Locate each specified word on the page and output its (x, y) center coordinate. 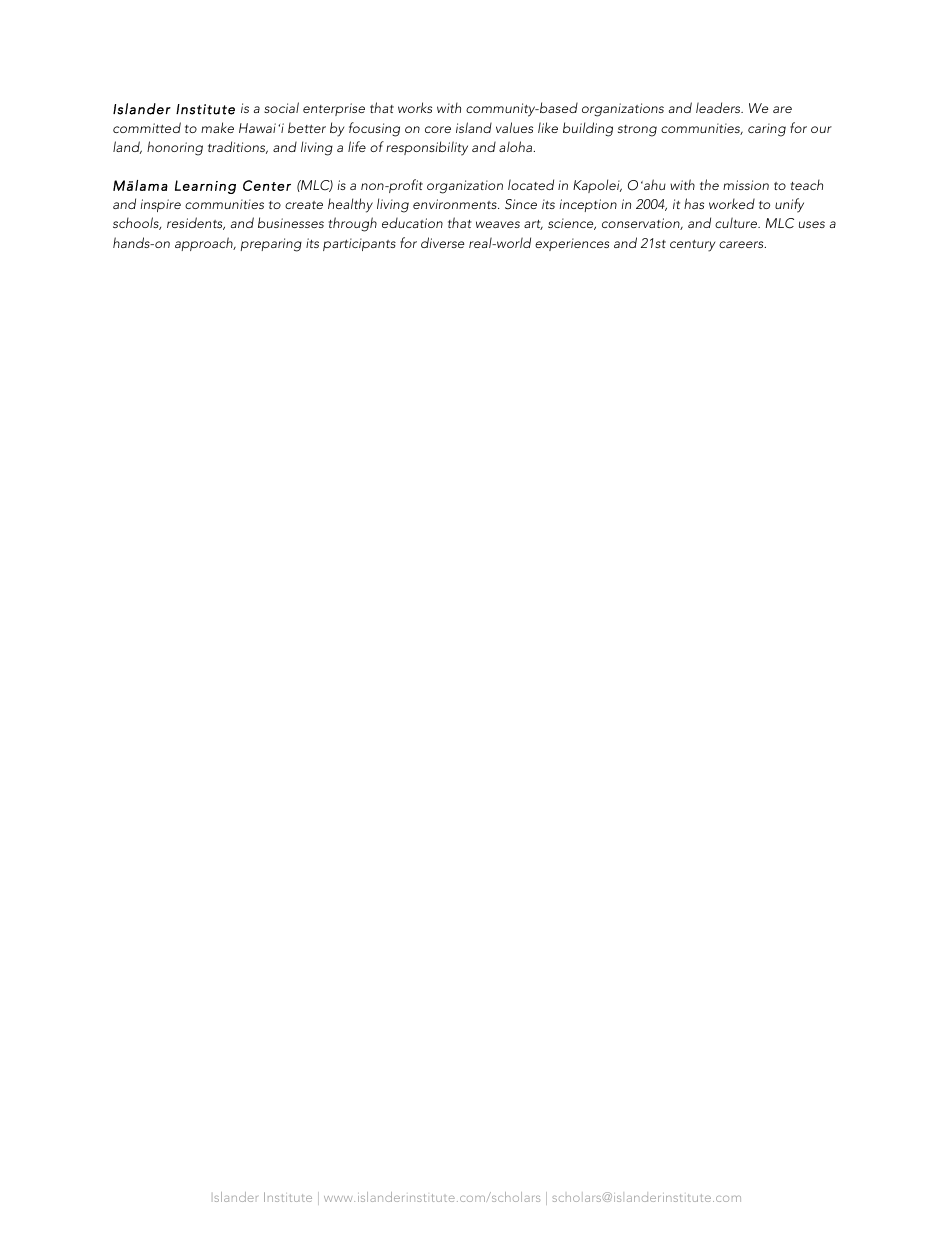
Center (267, 185)
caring (767, 130)
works (415, 107)
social (281, 107)
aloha (517, 146)
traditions (238, 147)
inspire (161, 205)
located (531, 184)
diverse (442, 242)
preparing (271, 245)
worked (732, 203)
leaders (719, 107)
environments (456, 204)
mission (746, 185)
